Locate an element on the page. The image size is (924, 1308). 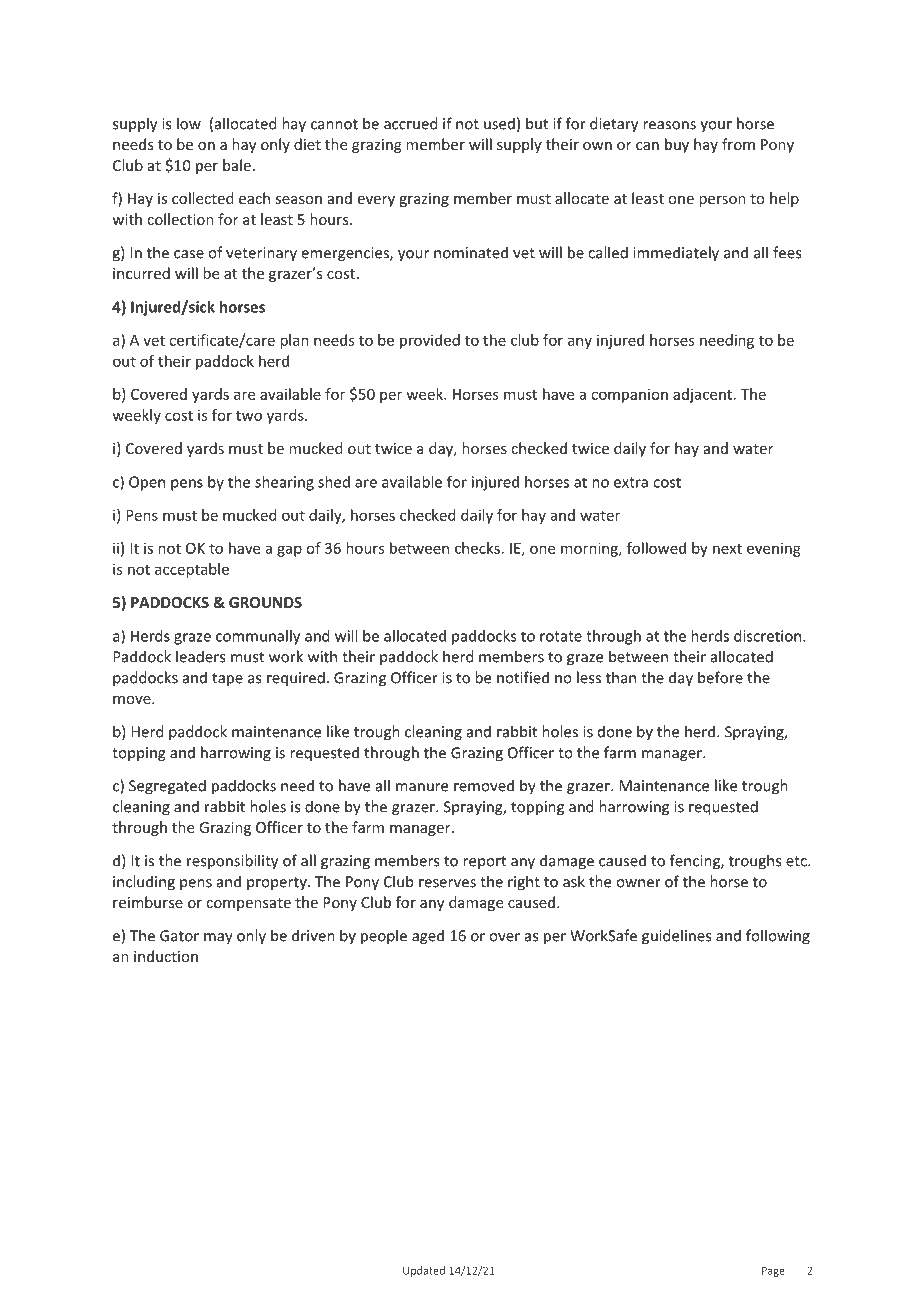
responsibility is located at coordinates (232, 862).
